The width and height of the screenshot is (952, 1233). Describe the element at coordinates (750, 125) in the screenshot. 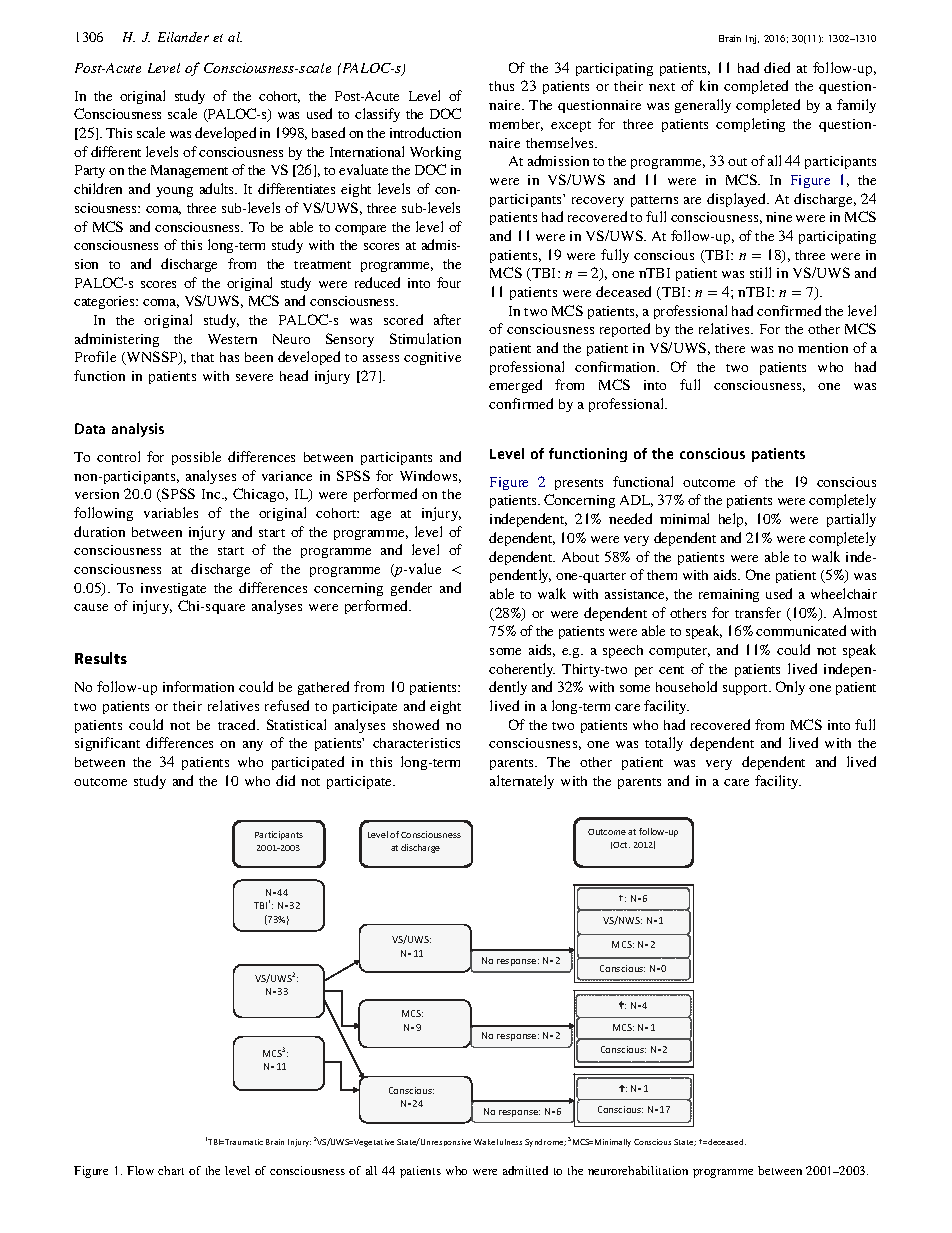

I see `completing` at that location.
